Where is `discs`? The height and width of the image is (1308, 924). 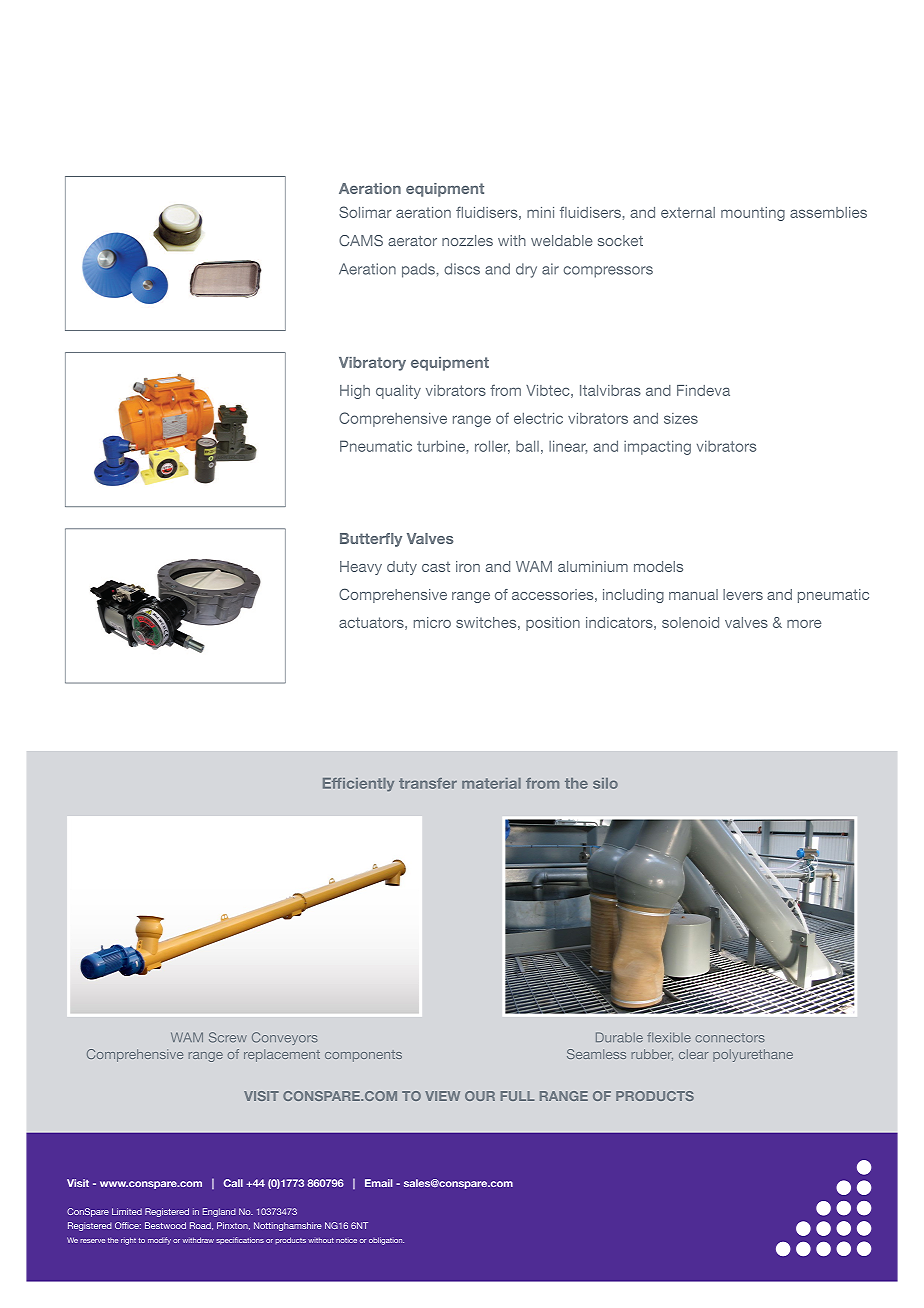 discs is located at coordinates (462, 269).
